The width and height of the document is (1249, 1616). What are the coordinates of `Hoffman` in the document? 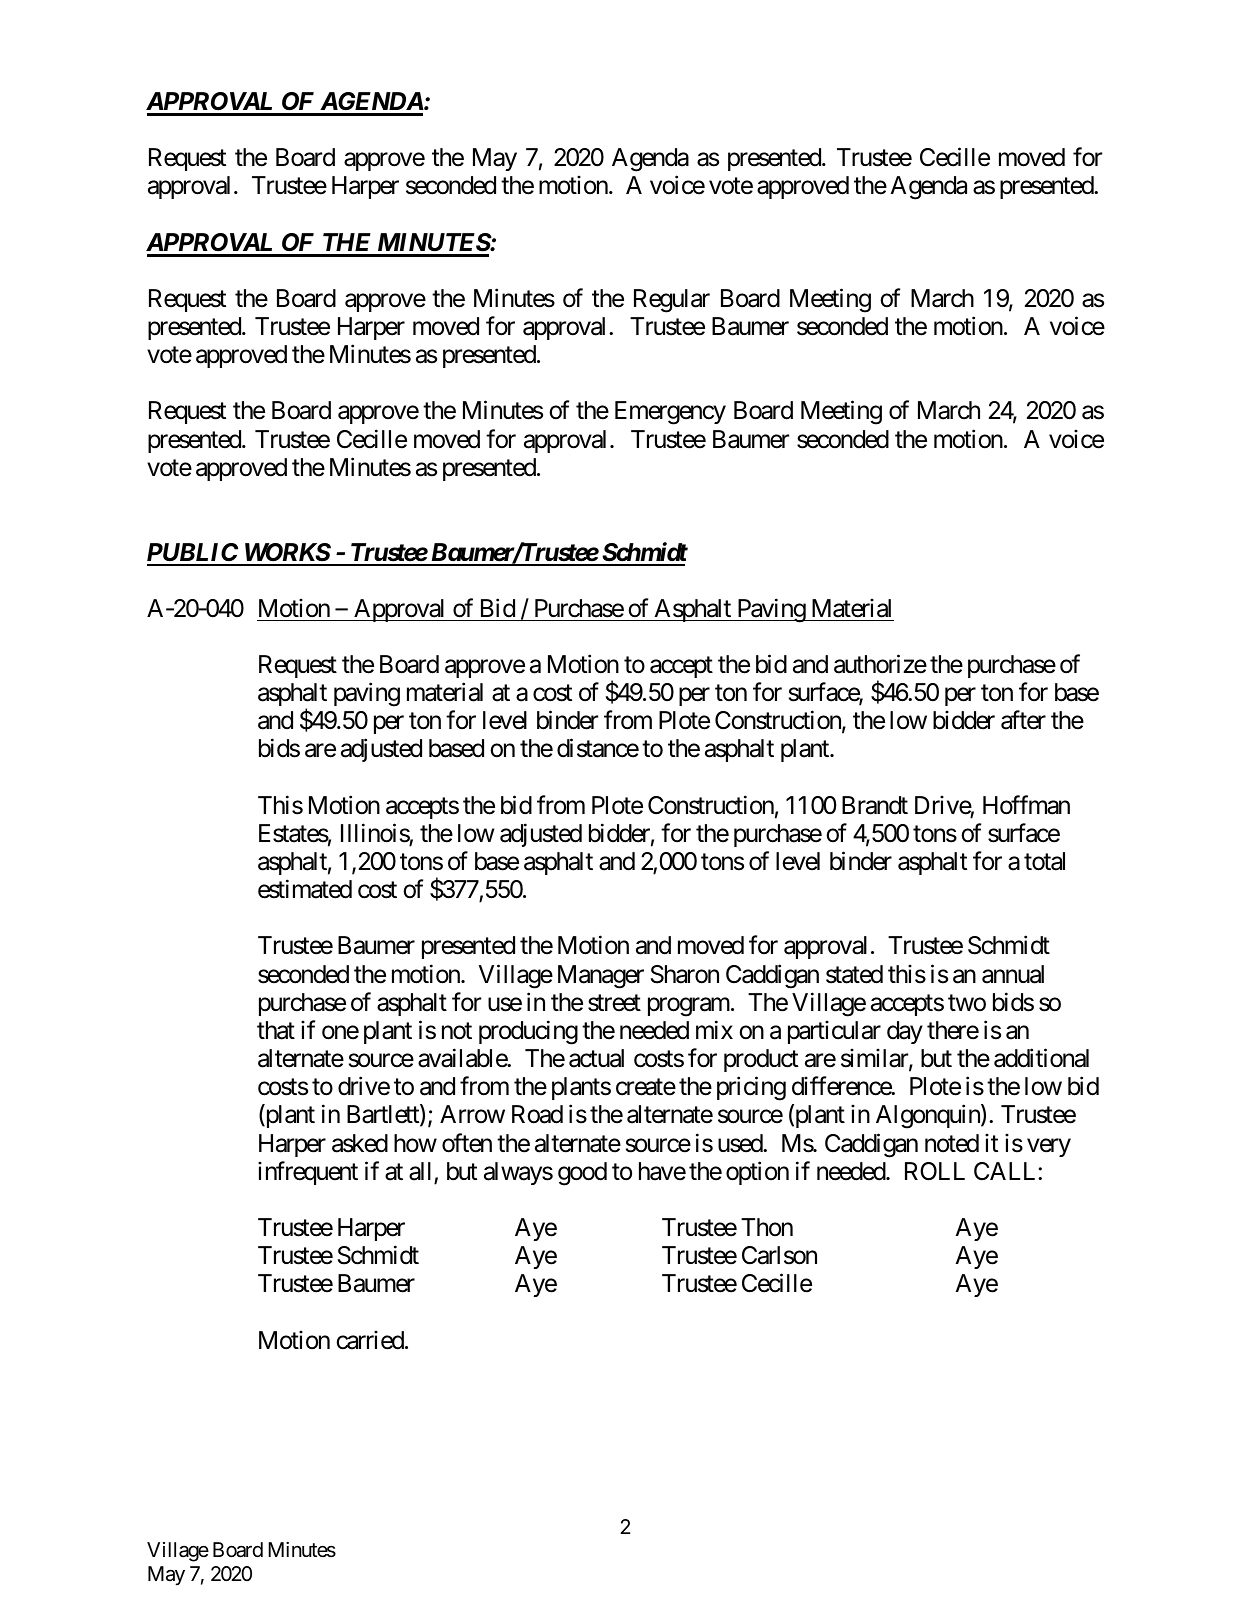 It's located at (1026, 805).
